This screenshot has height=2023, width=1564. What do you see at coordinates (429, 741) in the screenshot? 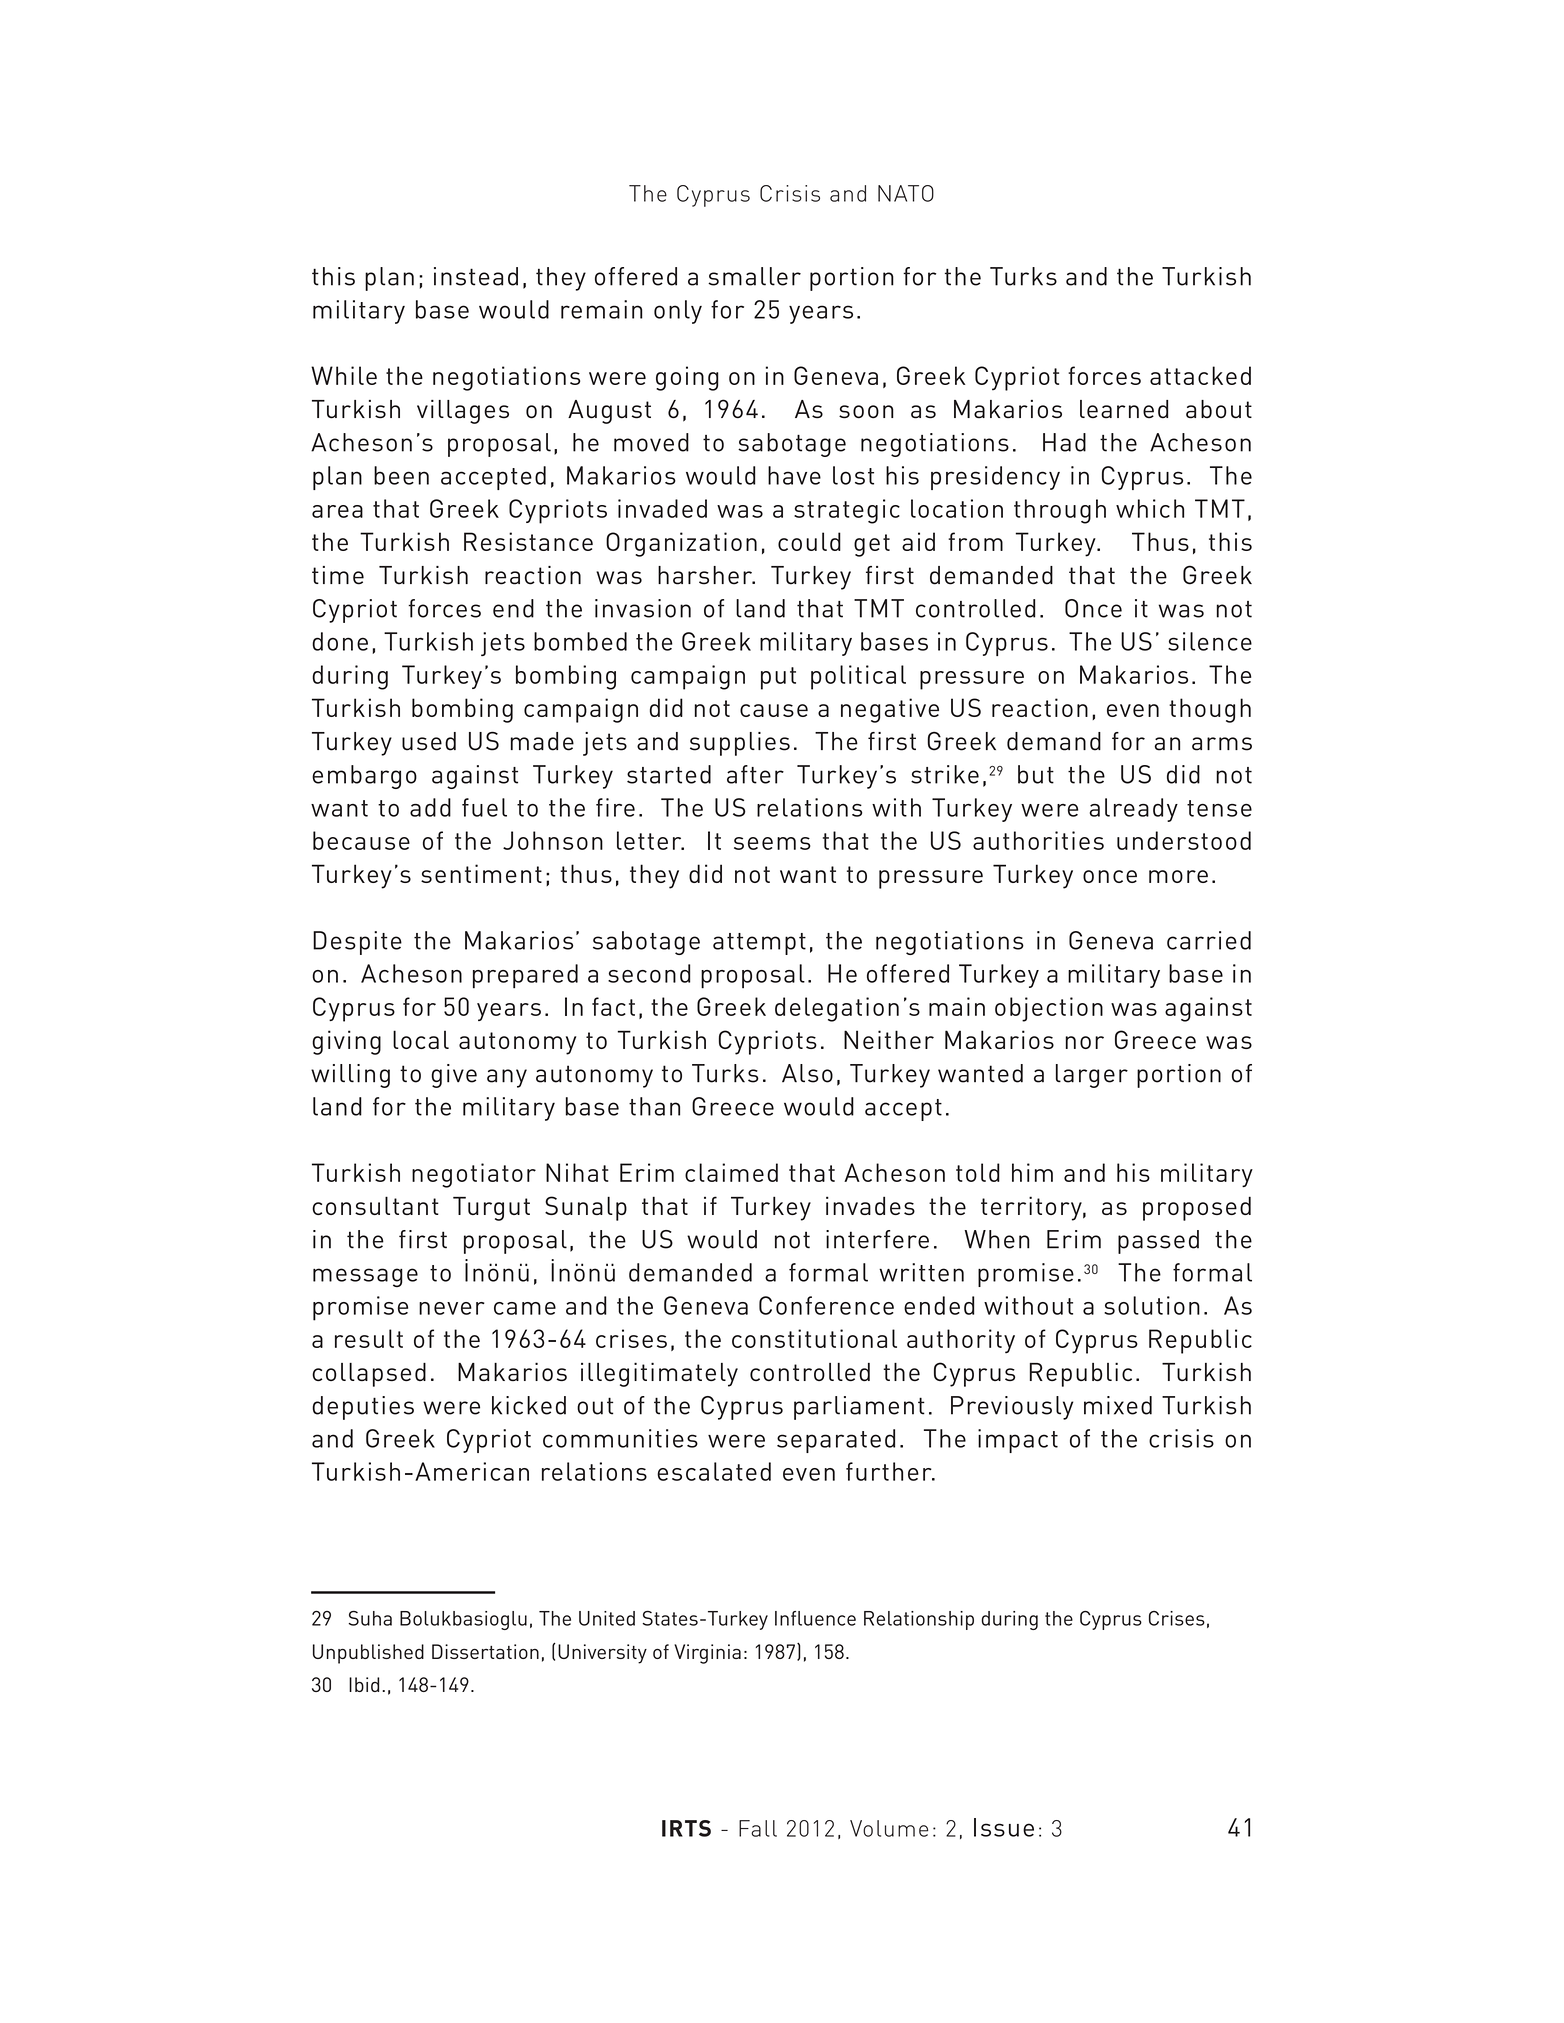
I see `used` at bounding box center [429, 741].
